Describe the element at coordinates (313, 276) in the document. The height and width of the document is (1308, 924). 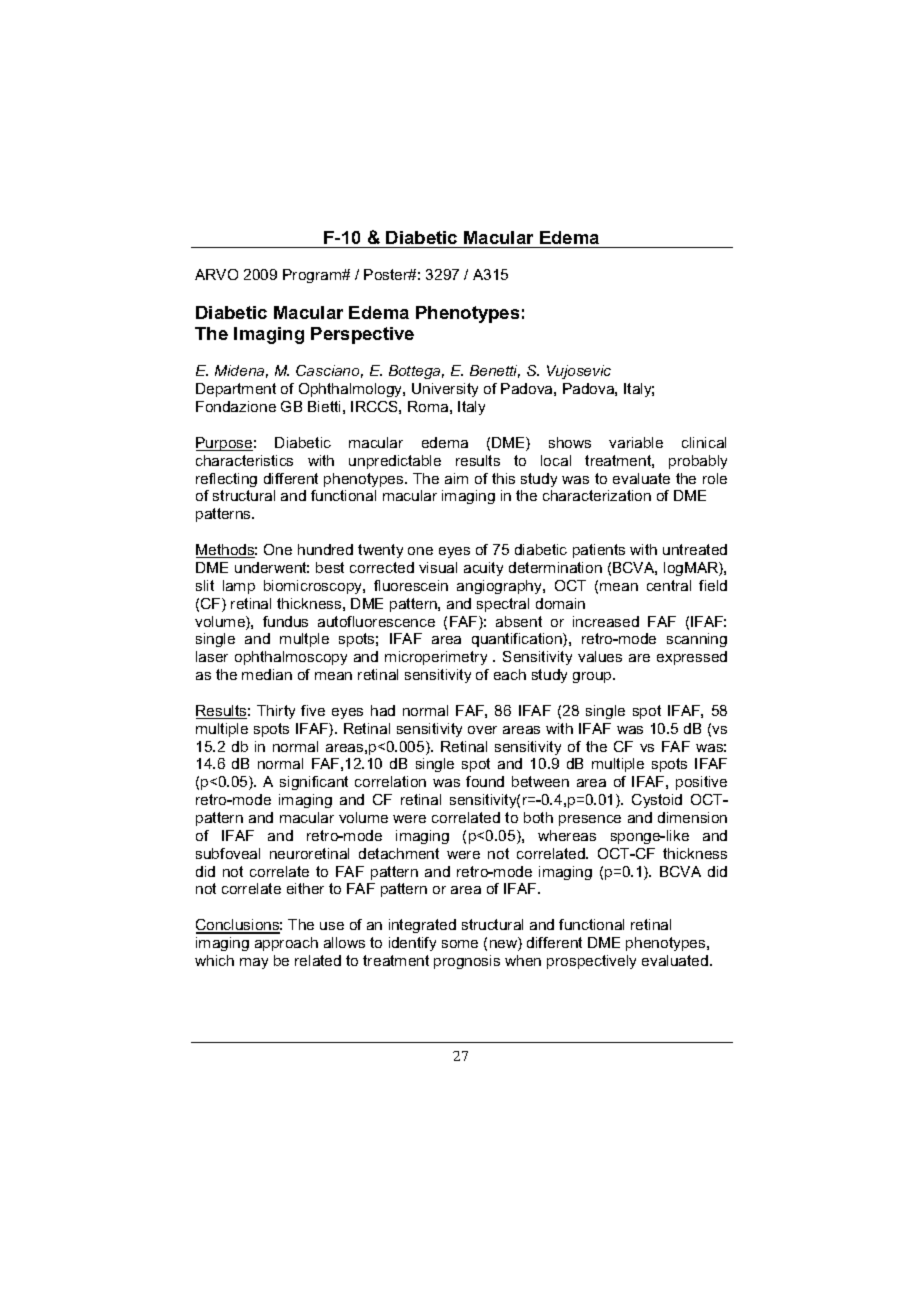
I see `Program` at that location.
